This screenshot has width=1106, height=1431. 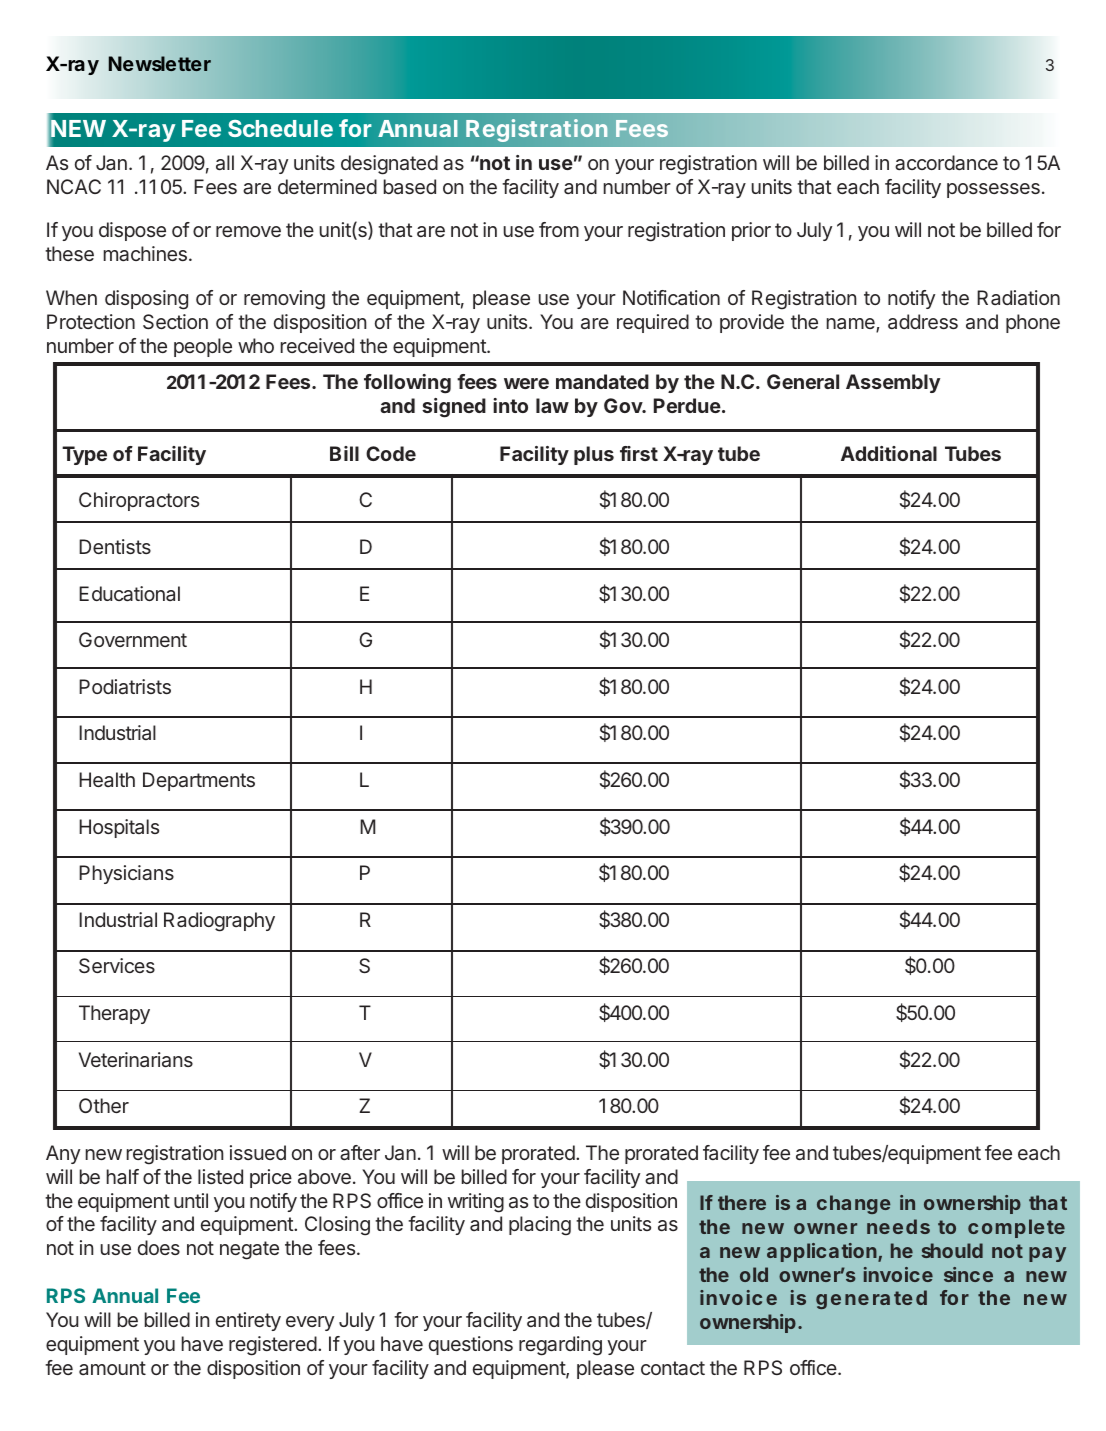 I want to click on designated, so click(x=389, y=165).
